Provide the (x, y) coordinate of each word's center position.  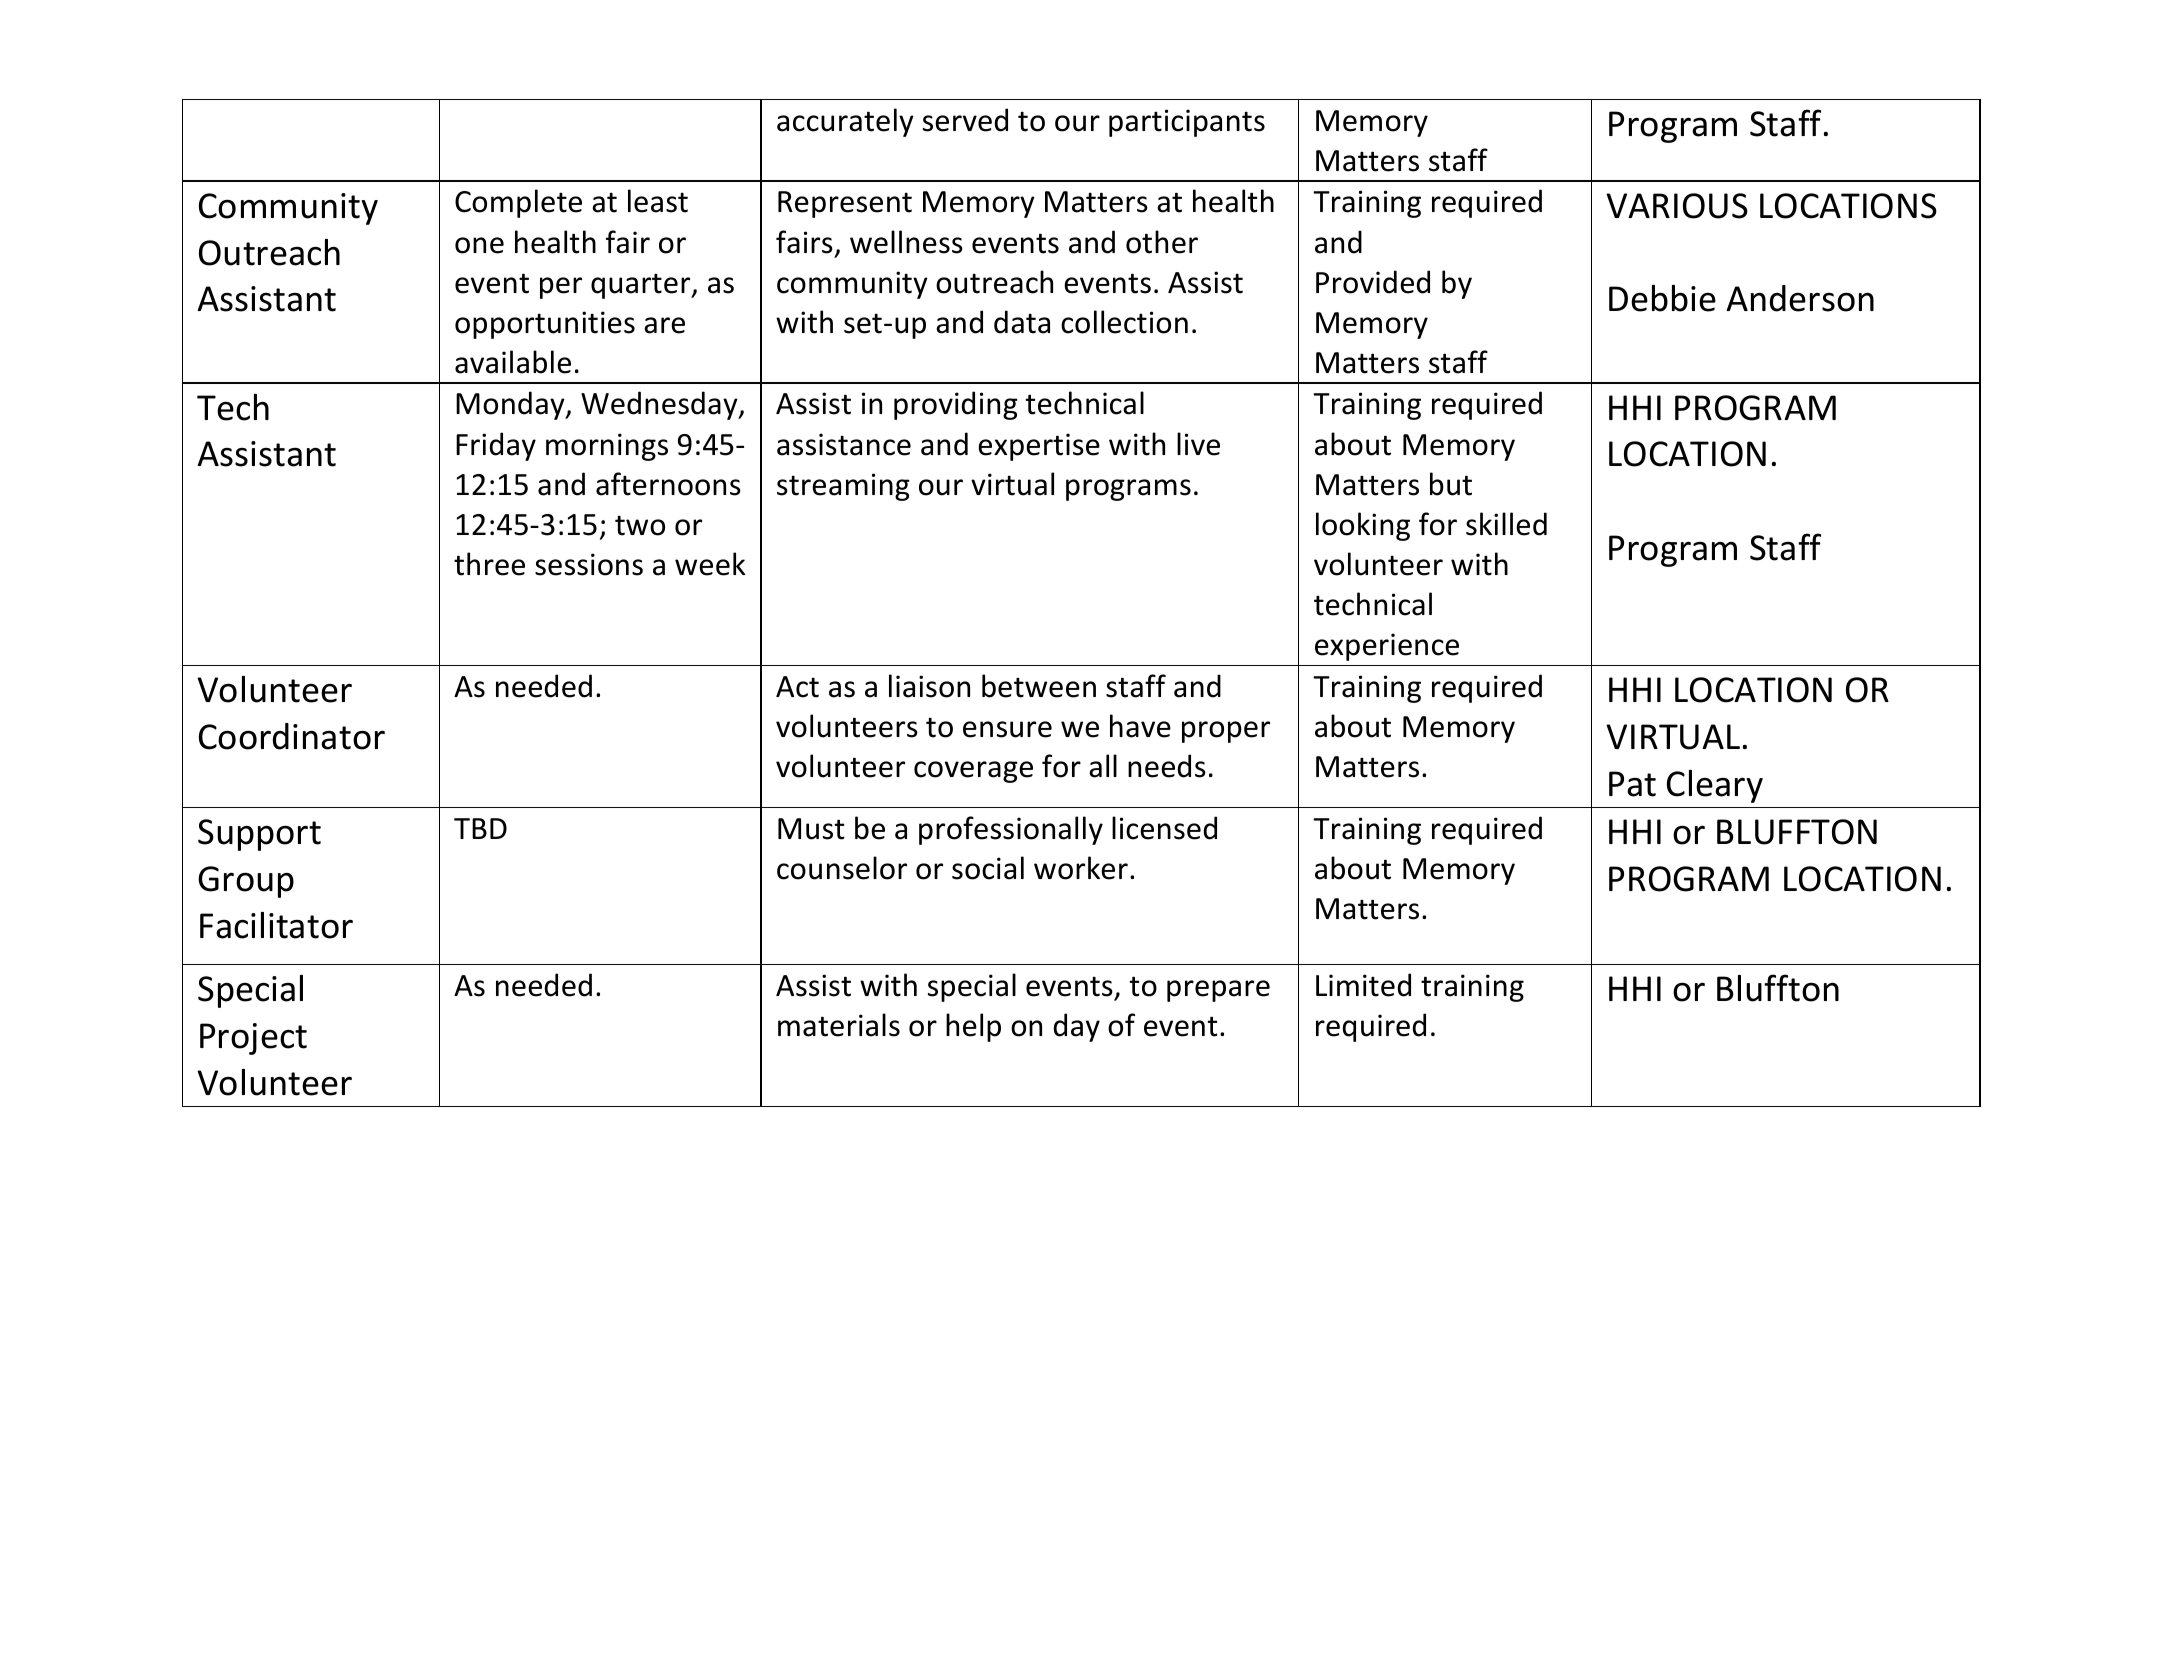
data (1022, 322)
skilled (1506, 524)
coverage (973, 772)
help (973, 1027)
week (710, 564)
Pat (1632, 784)
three (489, 564)
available (513, 362)
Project (253, 1039)
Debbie (1662, 298)
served (965, 120)
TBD (480, 828)
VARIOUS (1677, 206)
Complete (518, 203)
